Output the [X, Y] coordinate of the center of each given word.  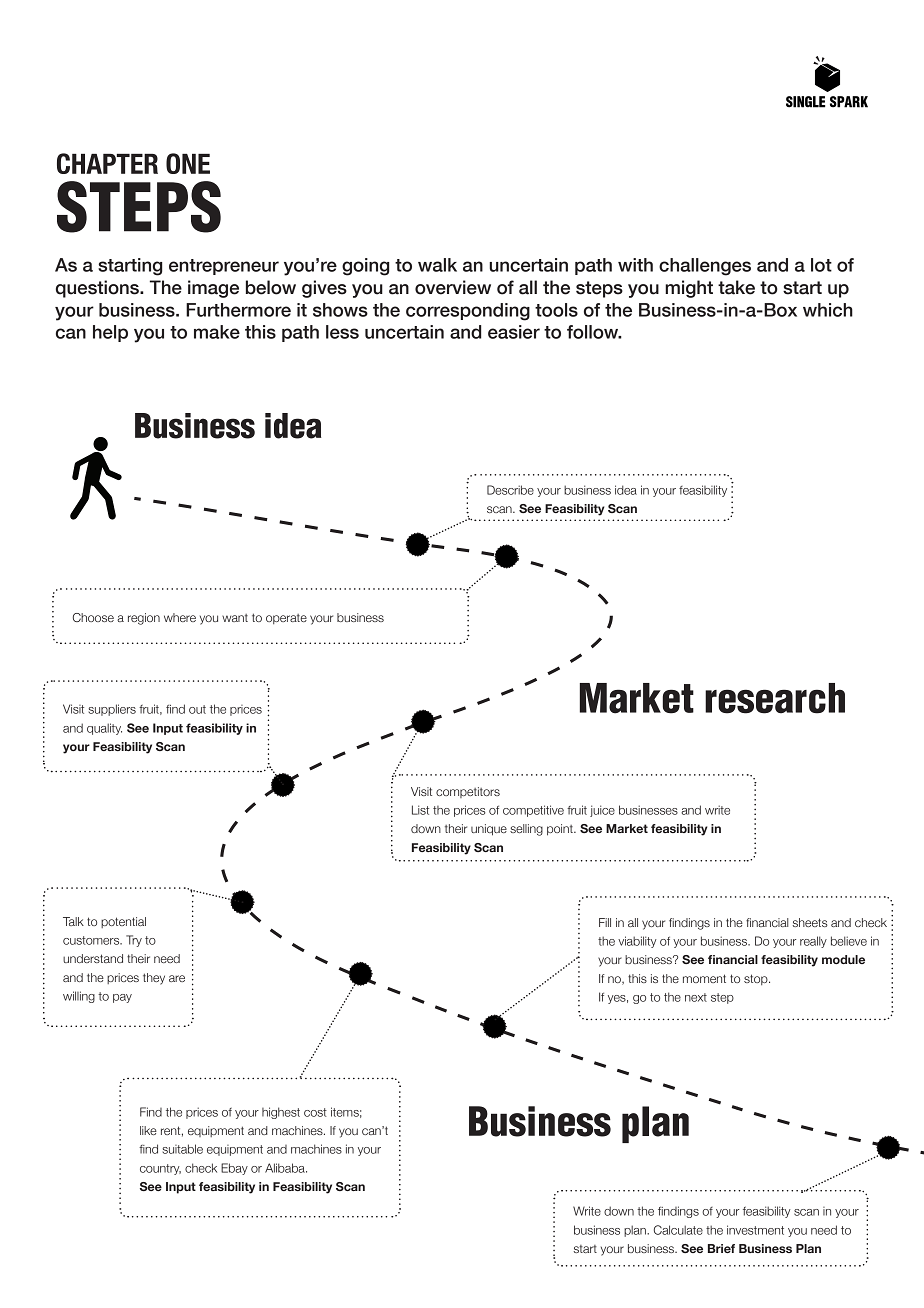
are [177, 978]
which [828, 310]
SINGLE [805, 102]
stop [757, 979]
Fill [605, 922]
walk [437, 265]
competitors [468, 792]
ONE [188, 163]
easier [514, 332]
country [160, 1169]
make [217, 332]
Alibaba [286, 1168]
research [775, 698]
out [197, 709]
